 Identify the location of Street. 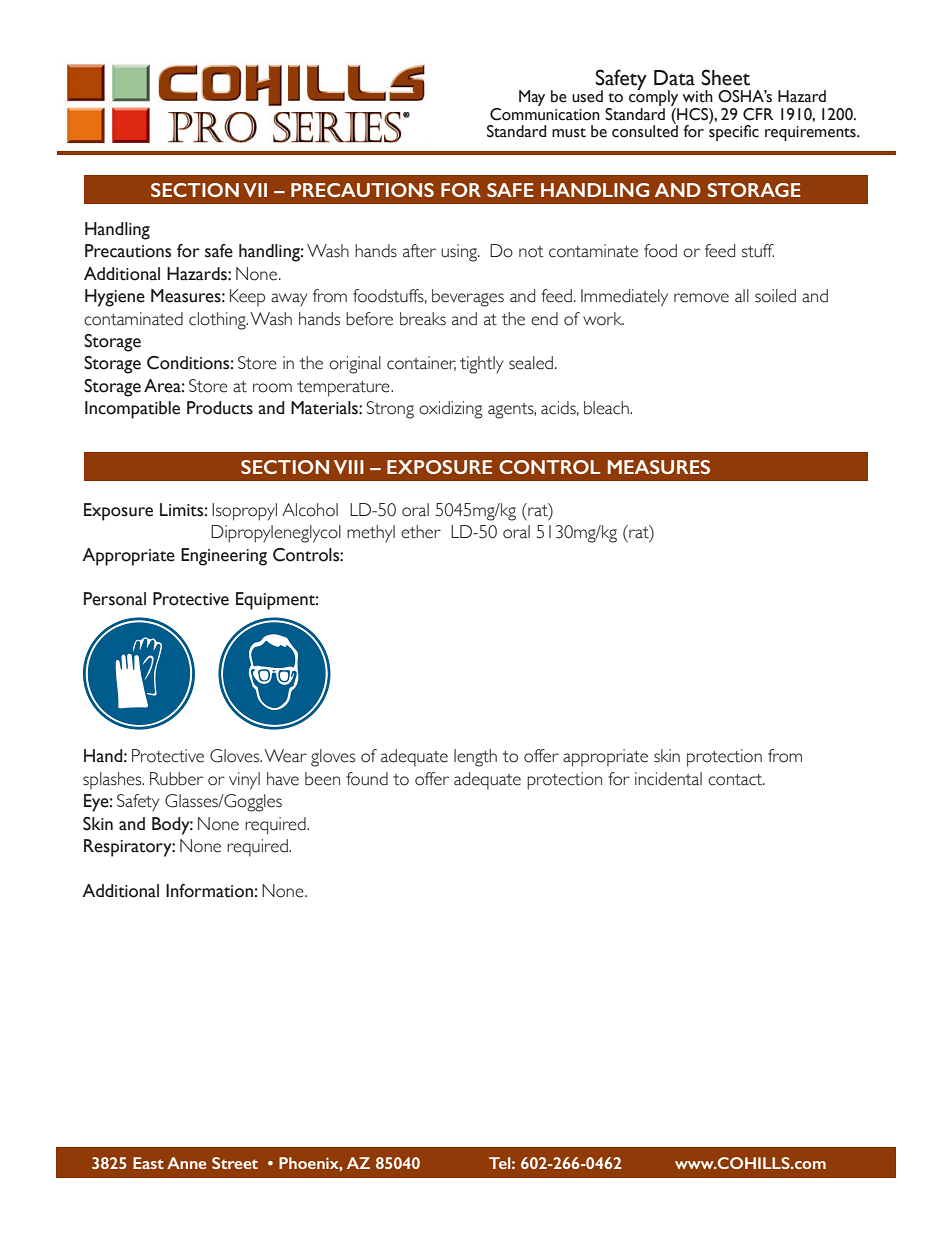
(235, 1163).
